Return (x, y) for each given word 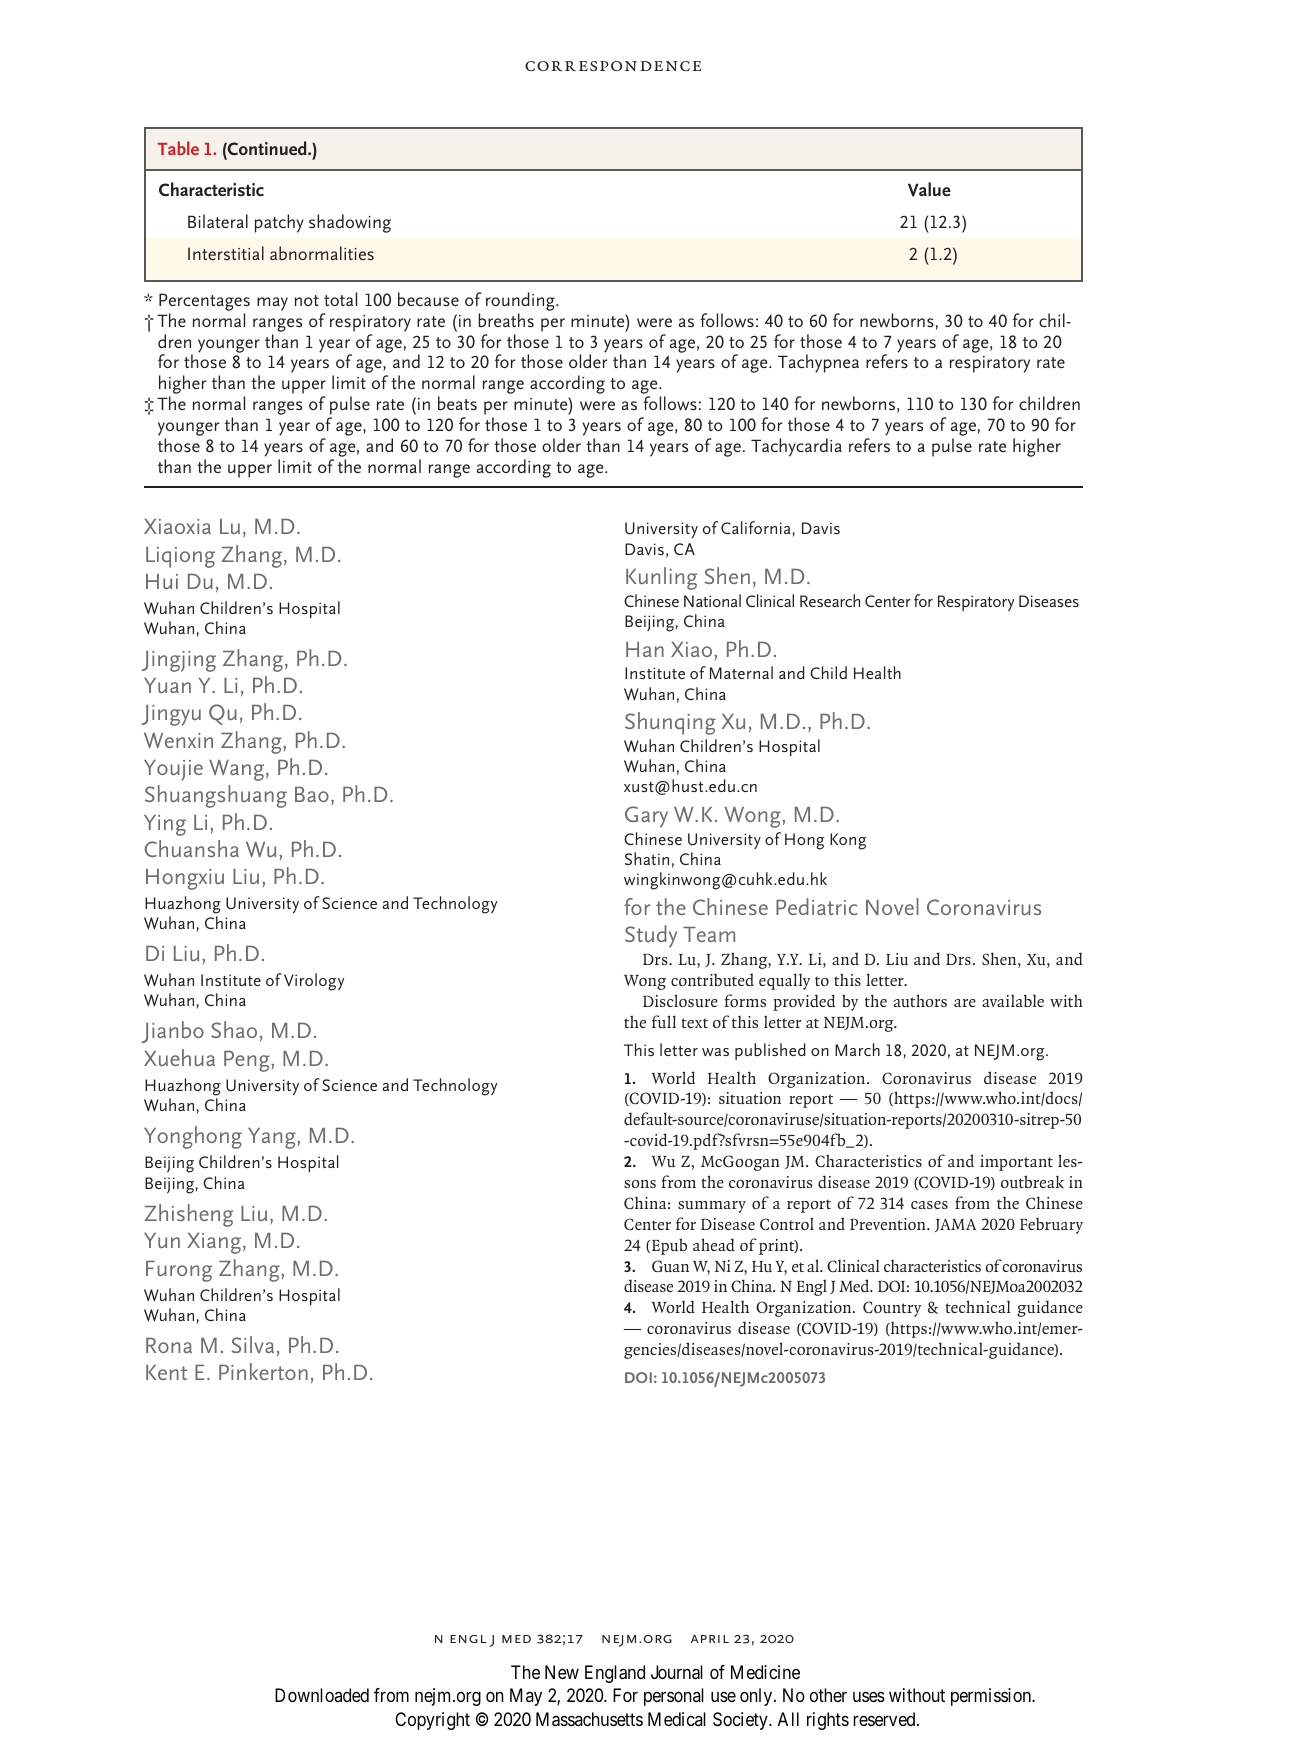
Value (929, 189)
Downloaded (322, 1695)
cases (929, 1205)
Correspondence (613, 66)
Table (178, 148)
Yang (273, 1138)
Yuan (167, 685)
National (712, 600)
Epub (668, 1246)
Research (830, 600)
